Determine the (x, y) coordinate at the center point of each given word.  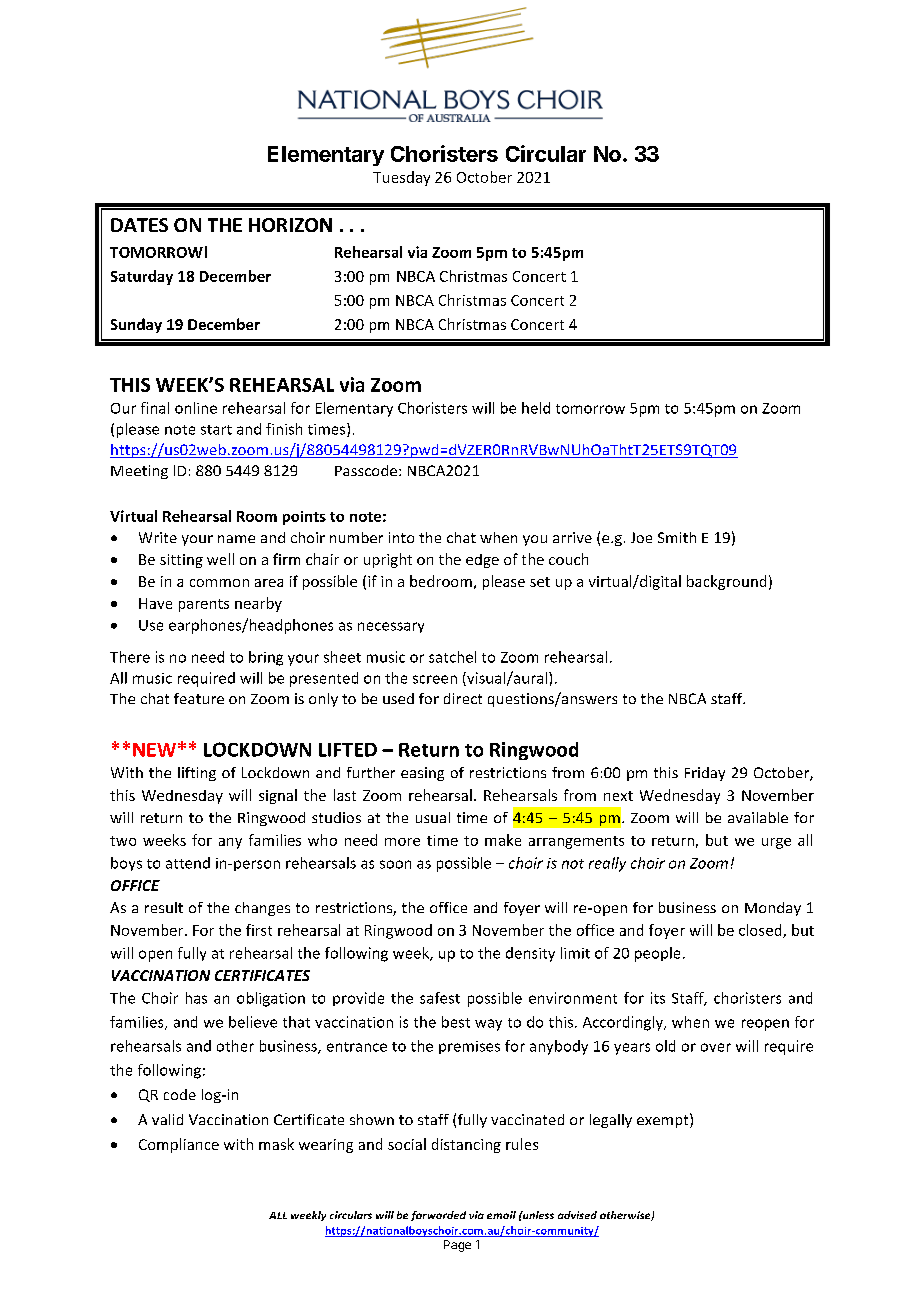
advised (577, 1215)
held (536, 408)
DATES (139, 225)
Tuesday (401, 178)
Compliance (179, 1145)
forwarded (438, 1216)
